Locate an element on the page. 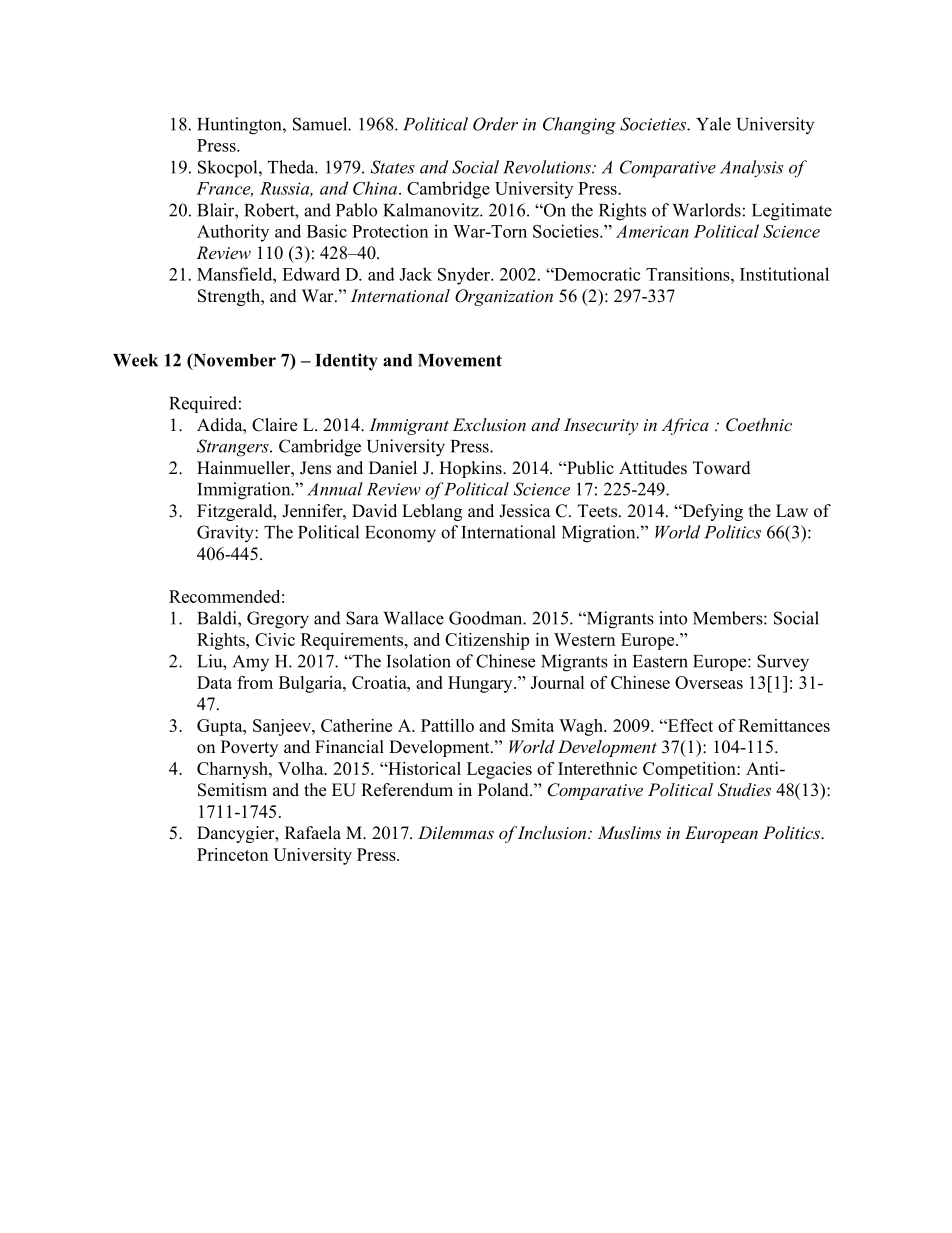  Dilemmas is located at coordinates (456, 832).
